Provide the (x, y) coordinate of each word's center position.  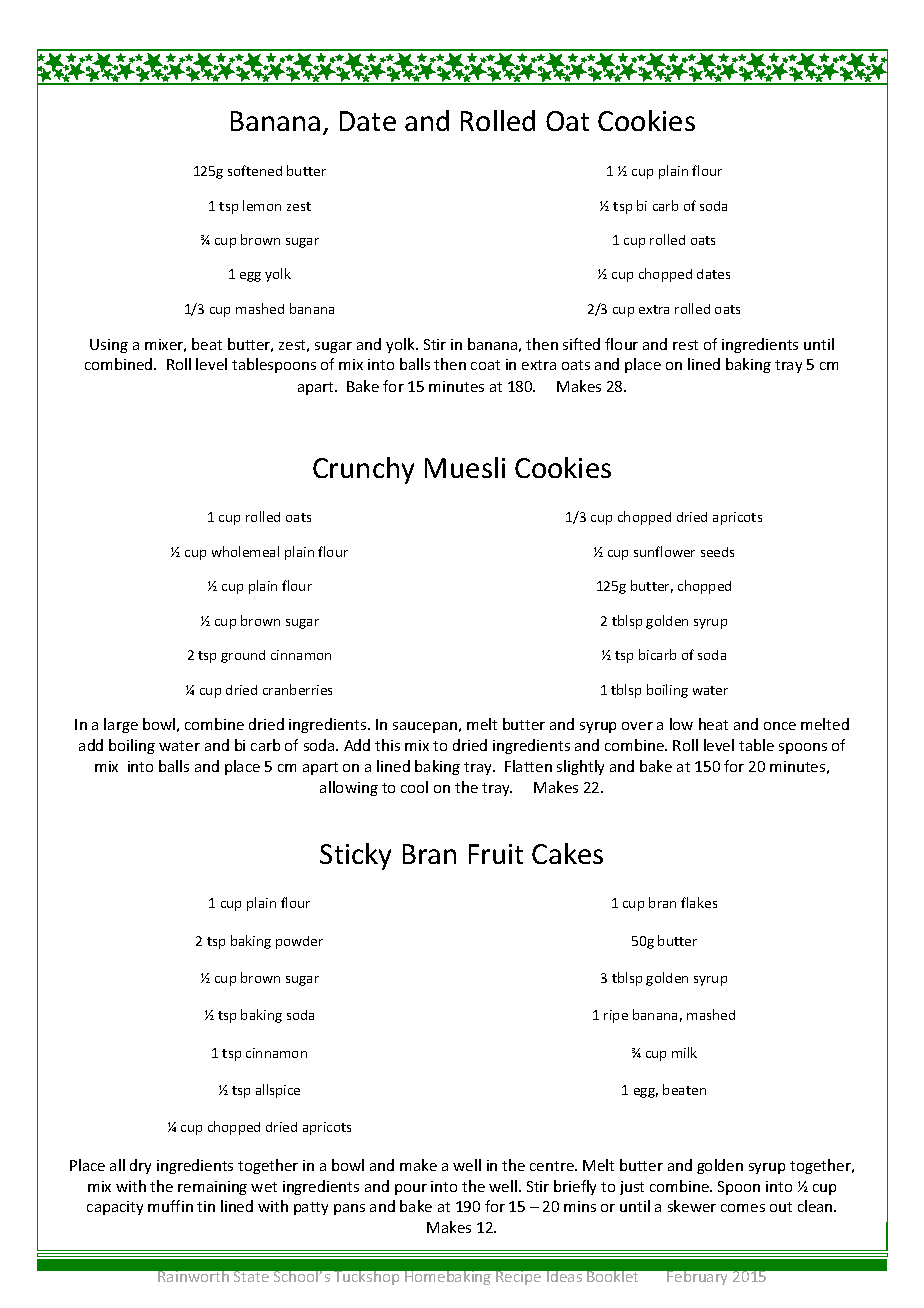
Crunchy (363, 470)
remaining (212, 1188)
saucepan (425, 727)
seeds (717, 552)
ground (243, 656)
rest (685, 345)
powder (299, 942)
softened (255, 170)
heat (713, 724)
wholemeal (245, 551)
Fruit (496, 854)
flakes (699, 902)
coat (485, 365)
